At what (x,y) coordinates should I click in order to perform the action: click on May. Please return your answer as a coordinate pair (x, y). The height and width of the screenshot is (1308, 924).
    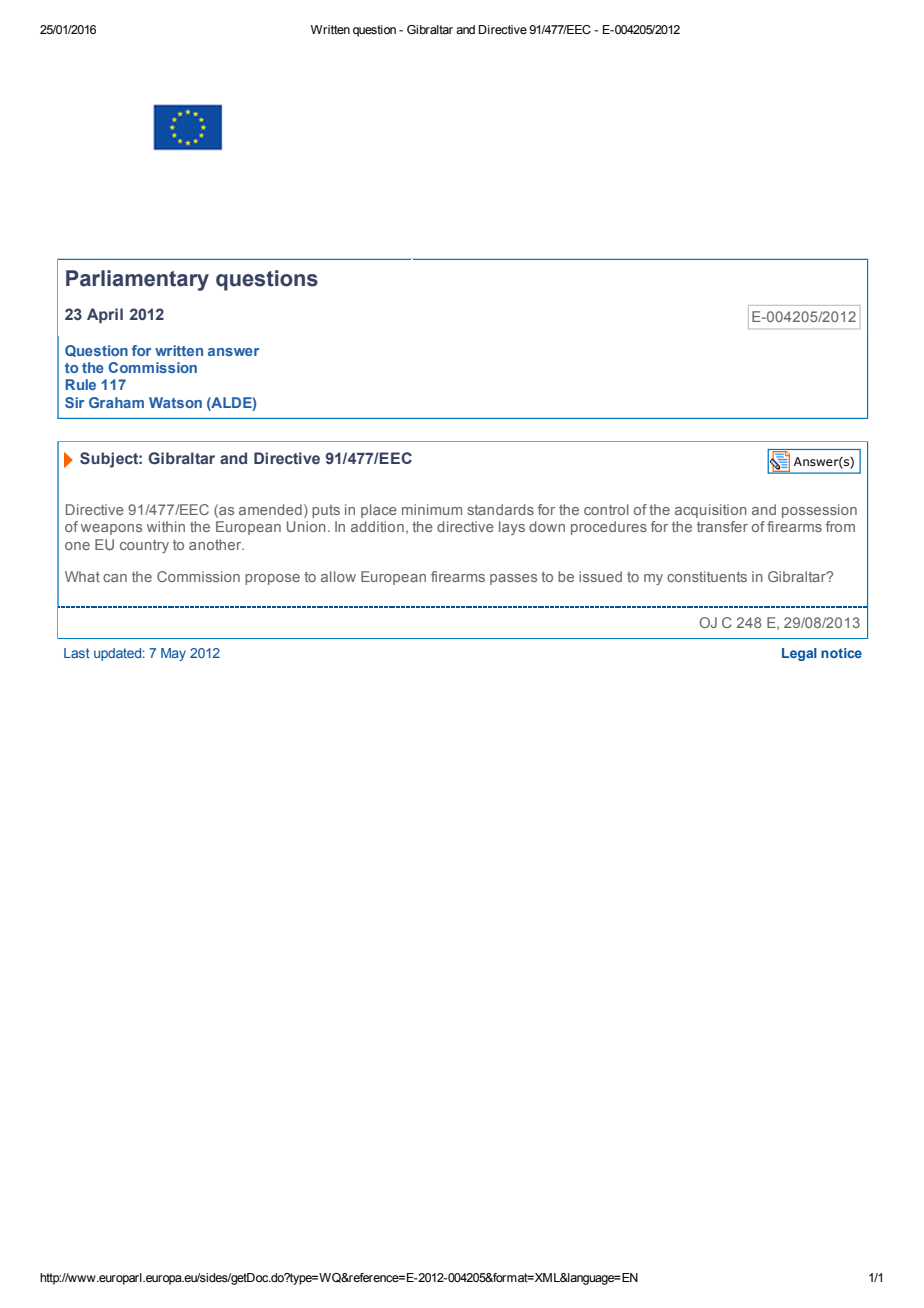
    Looking at the image, I should click on (173, 654).
